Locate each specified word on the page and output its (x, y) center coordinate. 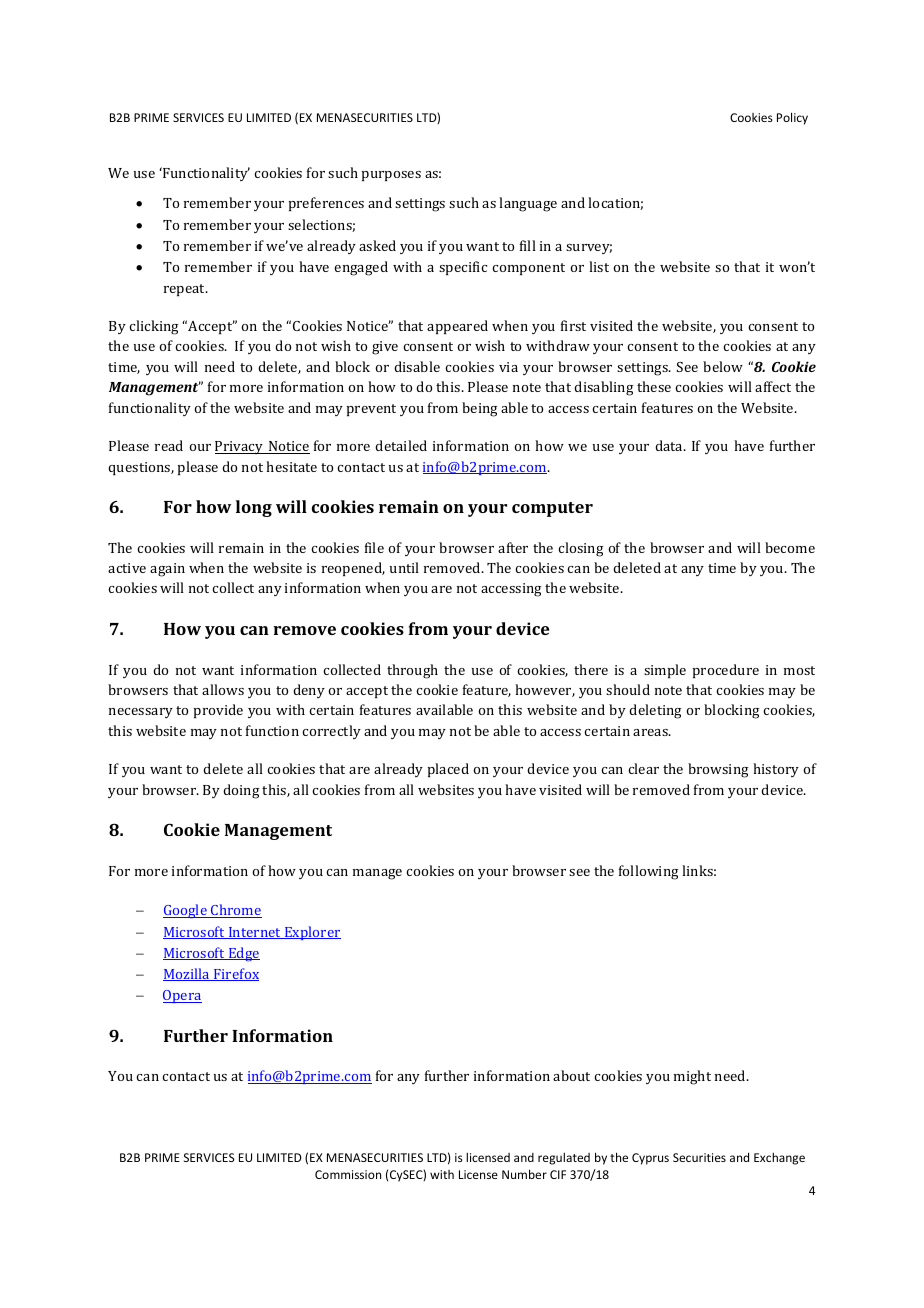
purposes (391, 176)
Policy (792, 118)
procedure (725, 671)
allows (223, 689)
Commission (348, 1174)
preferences (326, 204)
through (412, 671)
